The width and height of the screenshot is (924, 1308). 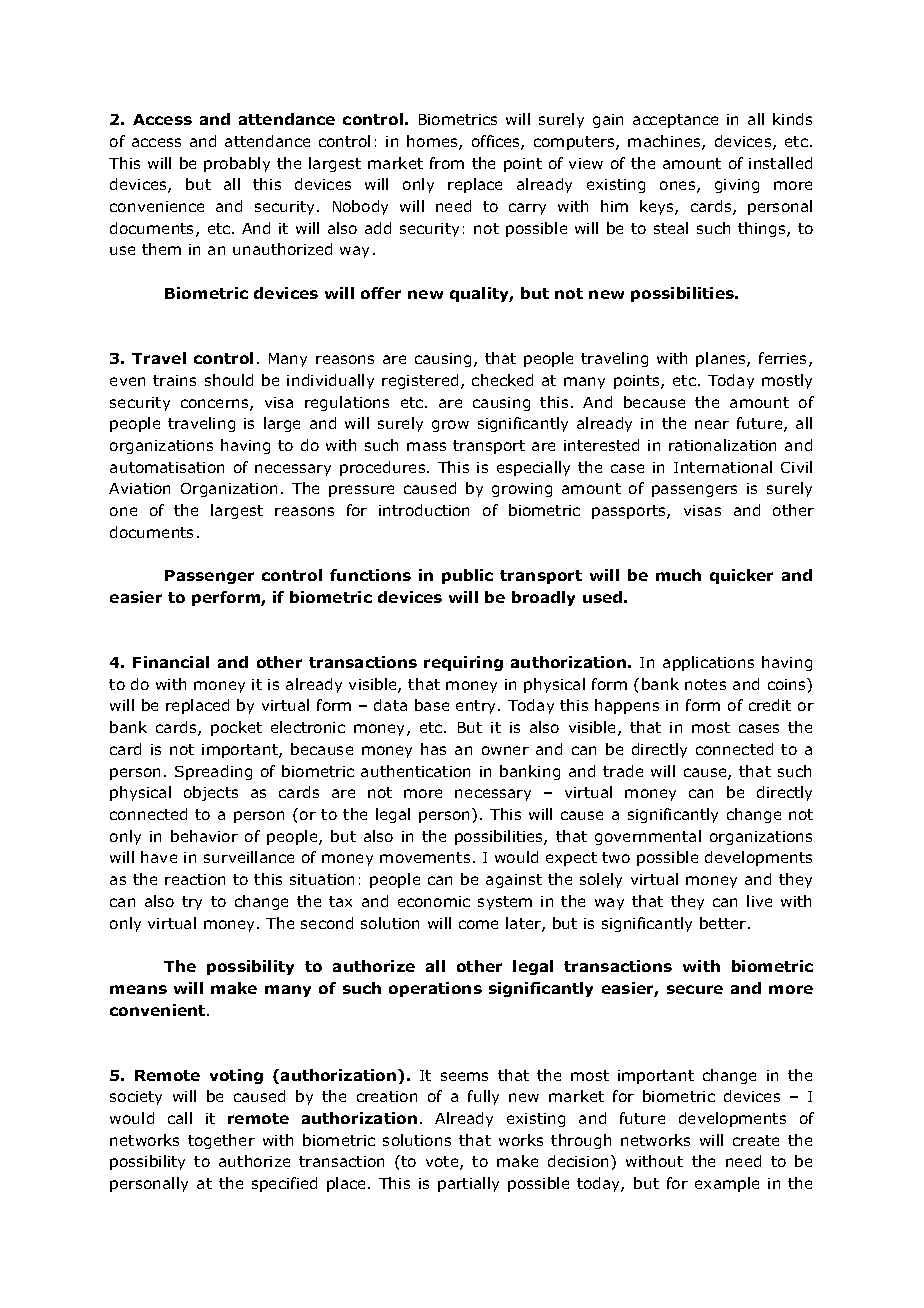 What do you see at coordinates (447, 163) in the screenshot?
I see `from` at bounding box center [447, 163].
